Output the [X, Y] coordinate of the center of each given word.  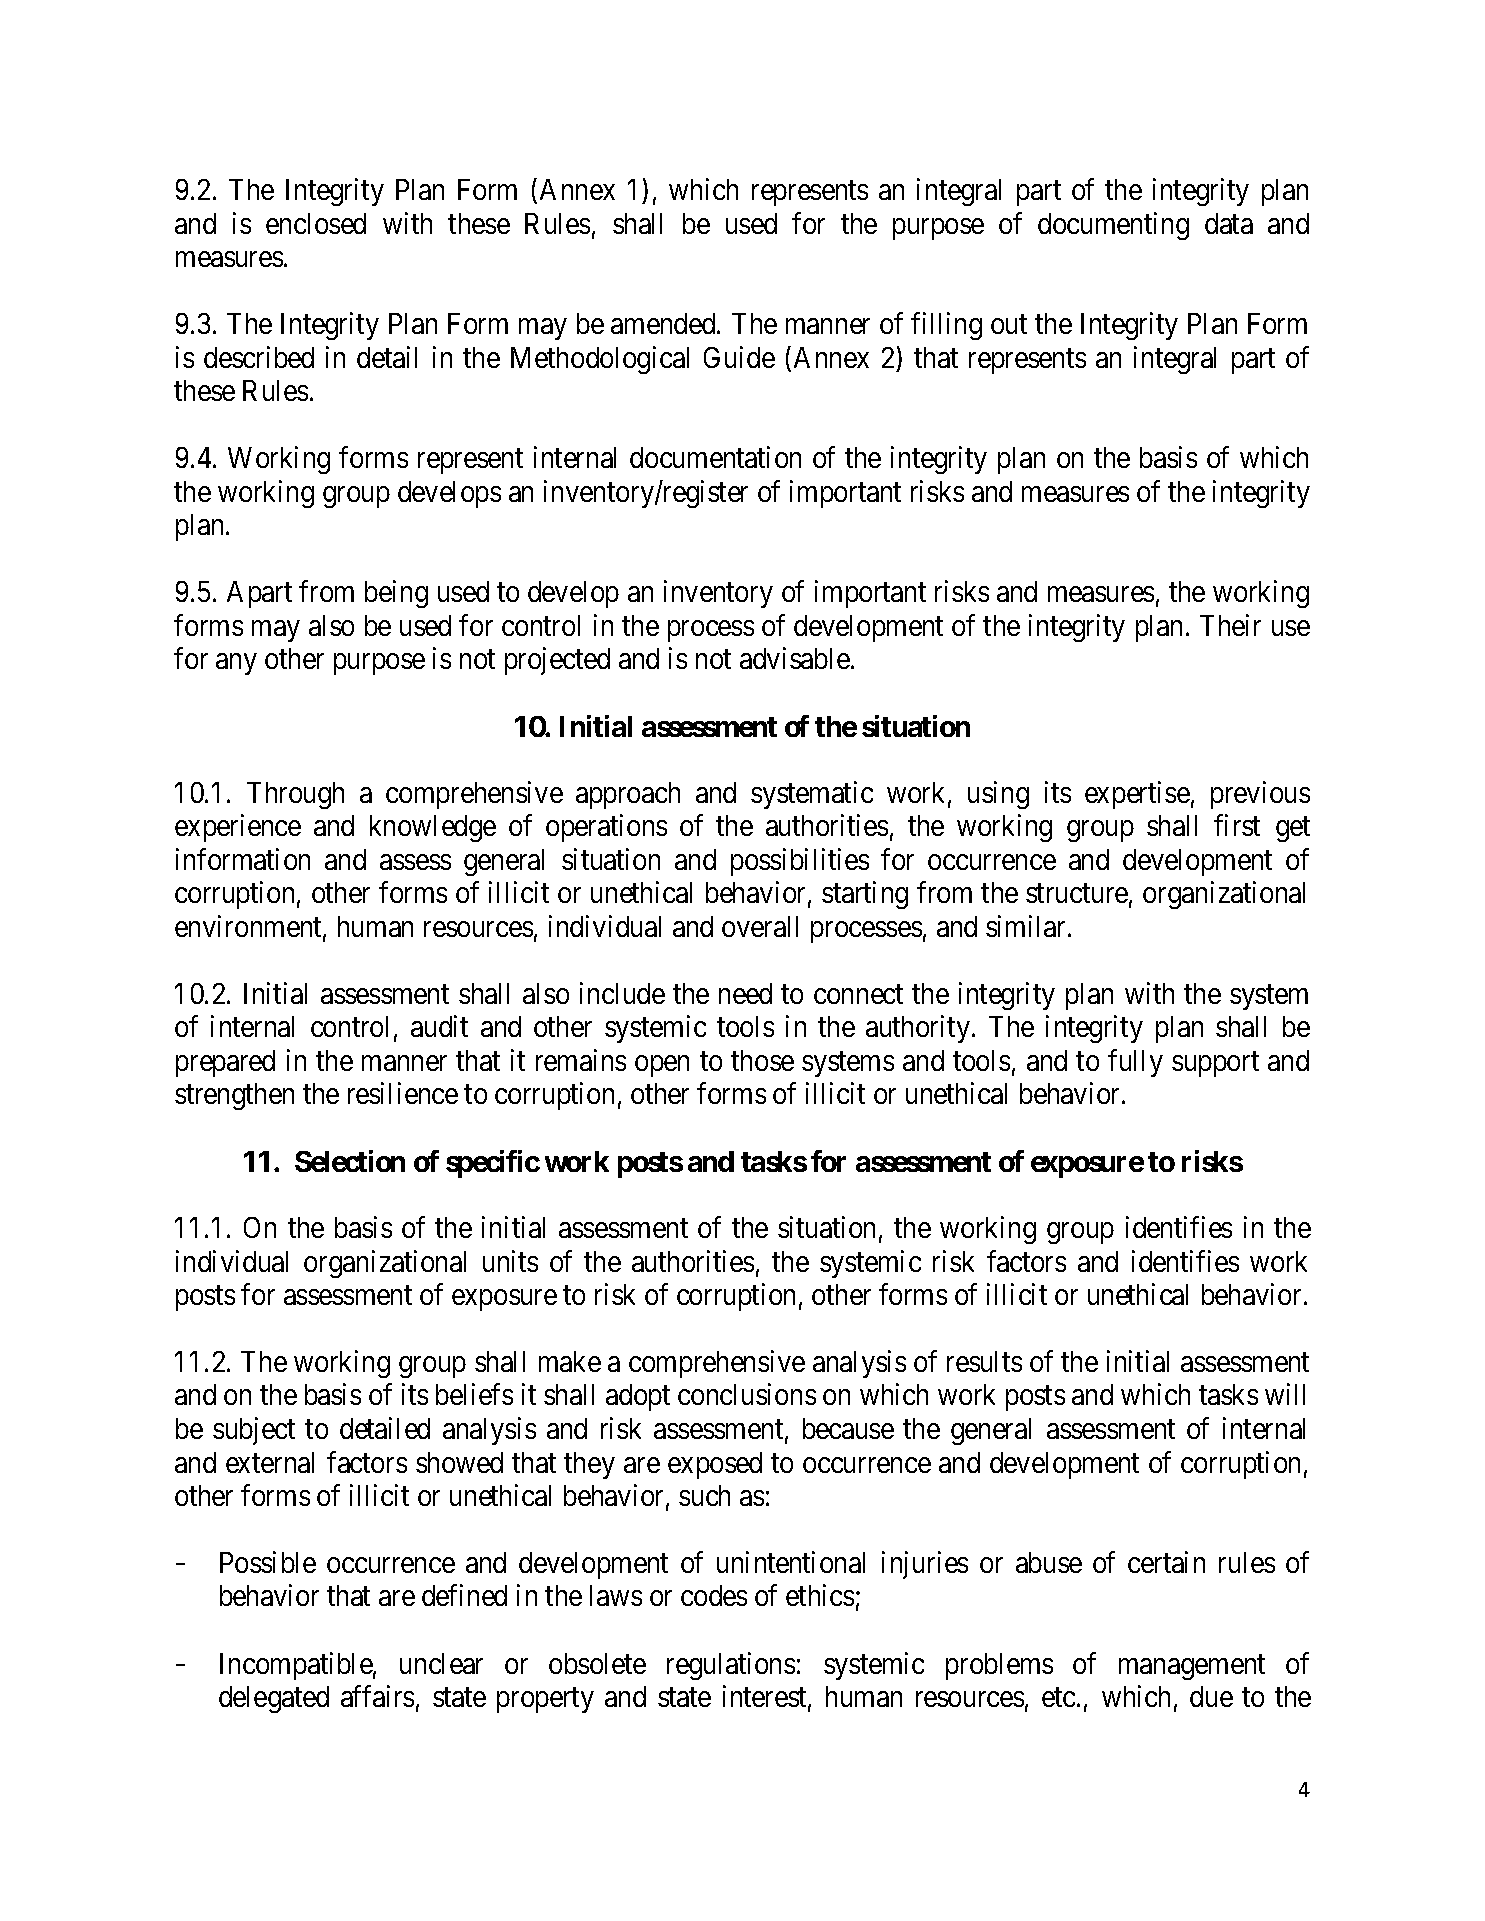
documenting [1113, 226]
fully [1135, 1063]
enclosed [316, 223]
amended [664, 323]
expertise [1137, 795]
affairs [377, 1696]
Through [295, 795]
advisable [795, 658]
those [762, 1060]
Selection [350, 1161]
